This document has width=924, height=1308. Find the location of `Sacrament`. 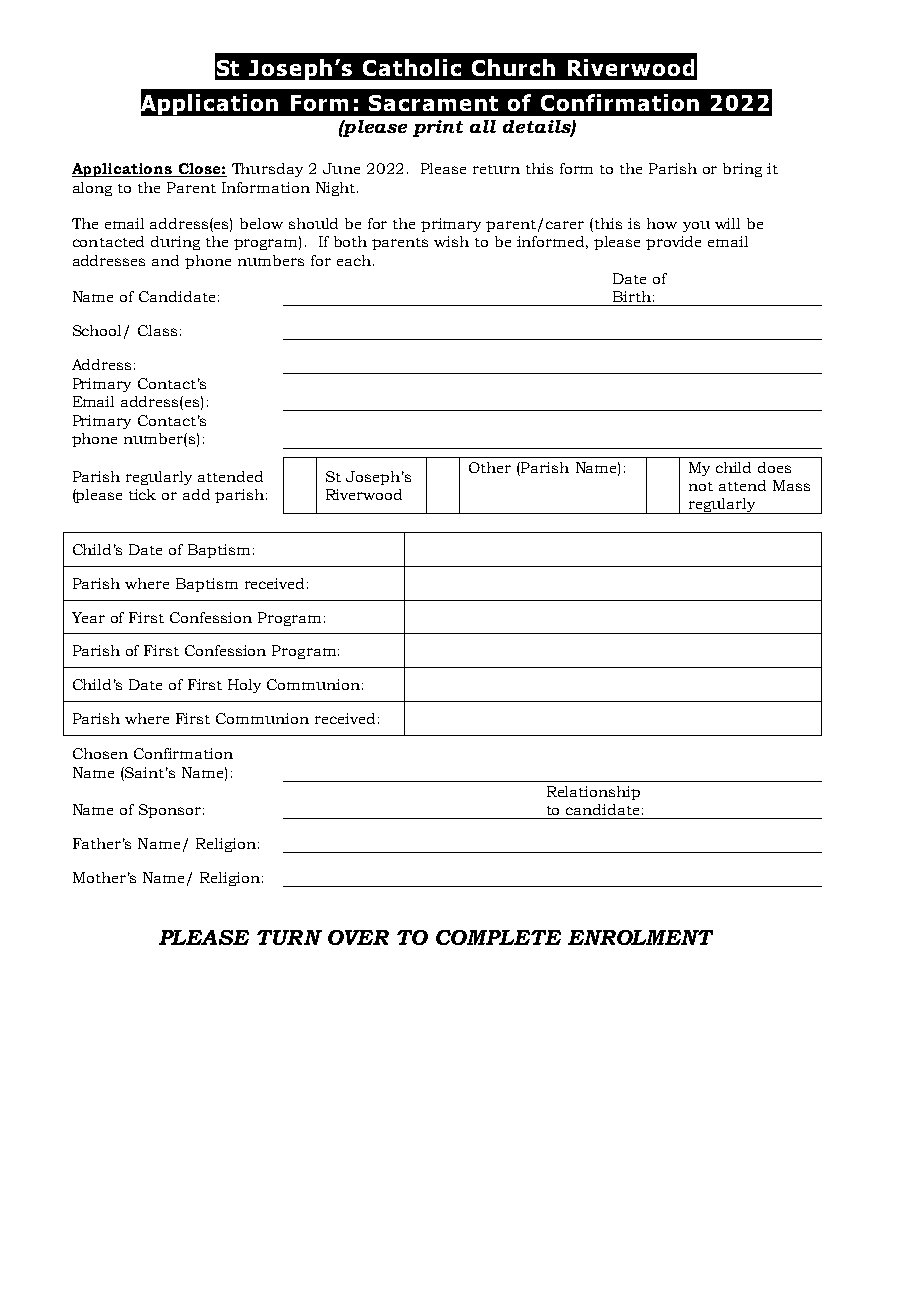

Sacrament is located at coordinates (433, 103).
